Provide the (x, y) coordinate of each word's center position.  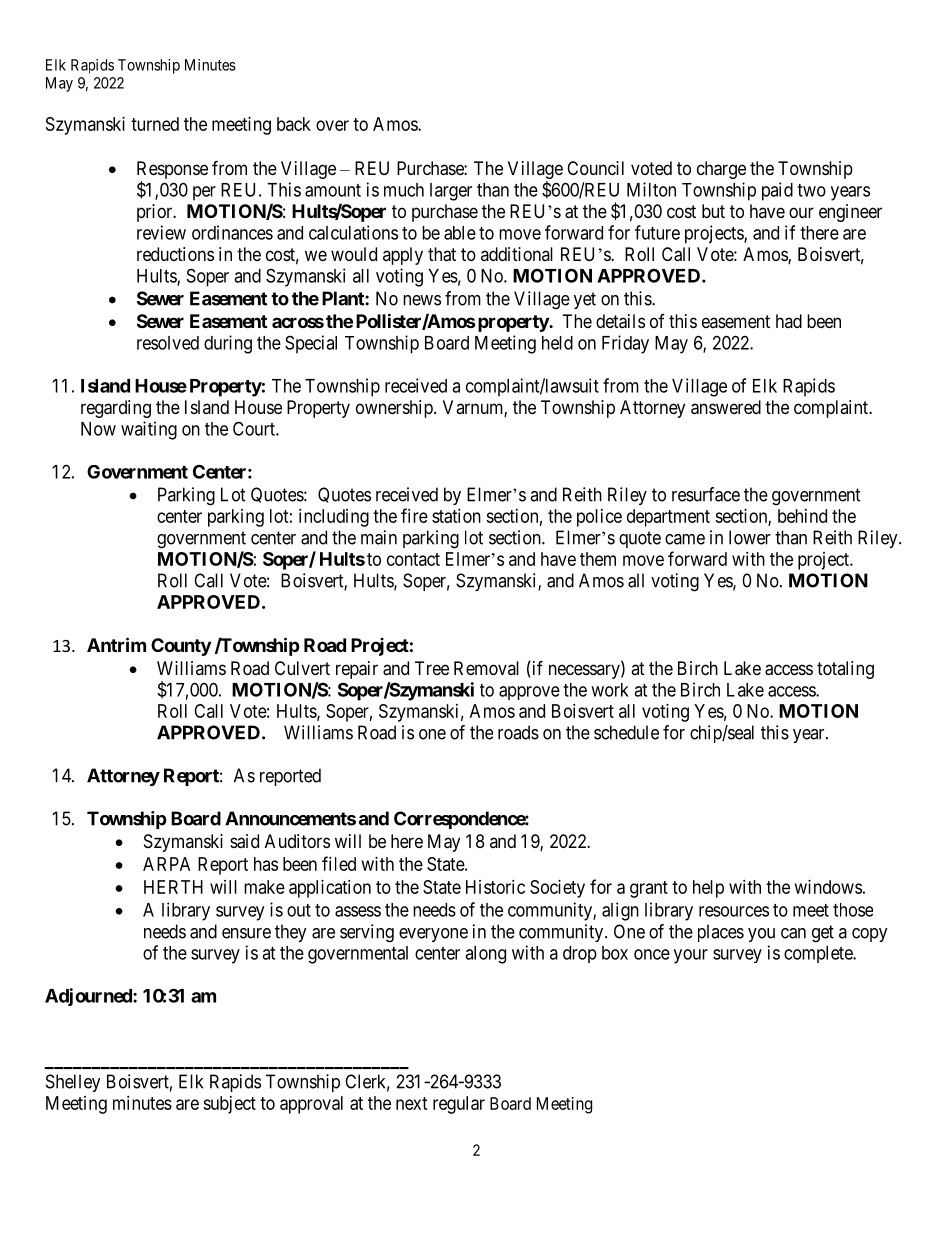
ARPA (166, 864)
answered (726, 407)
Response (172, 171)
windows (828, 887)
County (181, 647)
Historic (495, 887)
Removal (486, 668)
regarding (116, 409)
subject (229, 1105)
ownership (395, 409)
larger (451, 192)
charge (721, 170)
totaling (845, 670)
